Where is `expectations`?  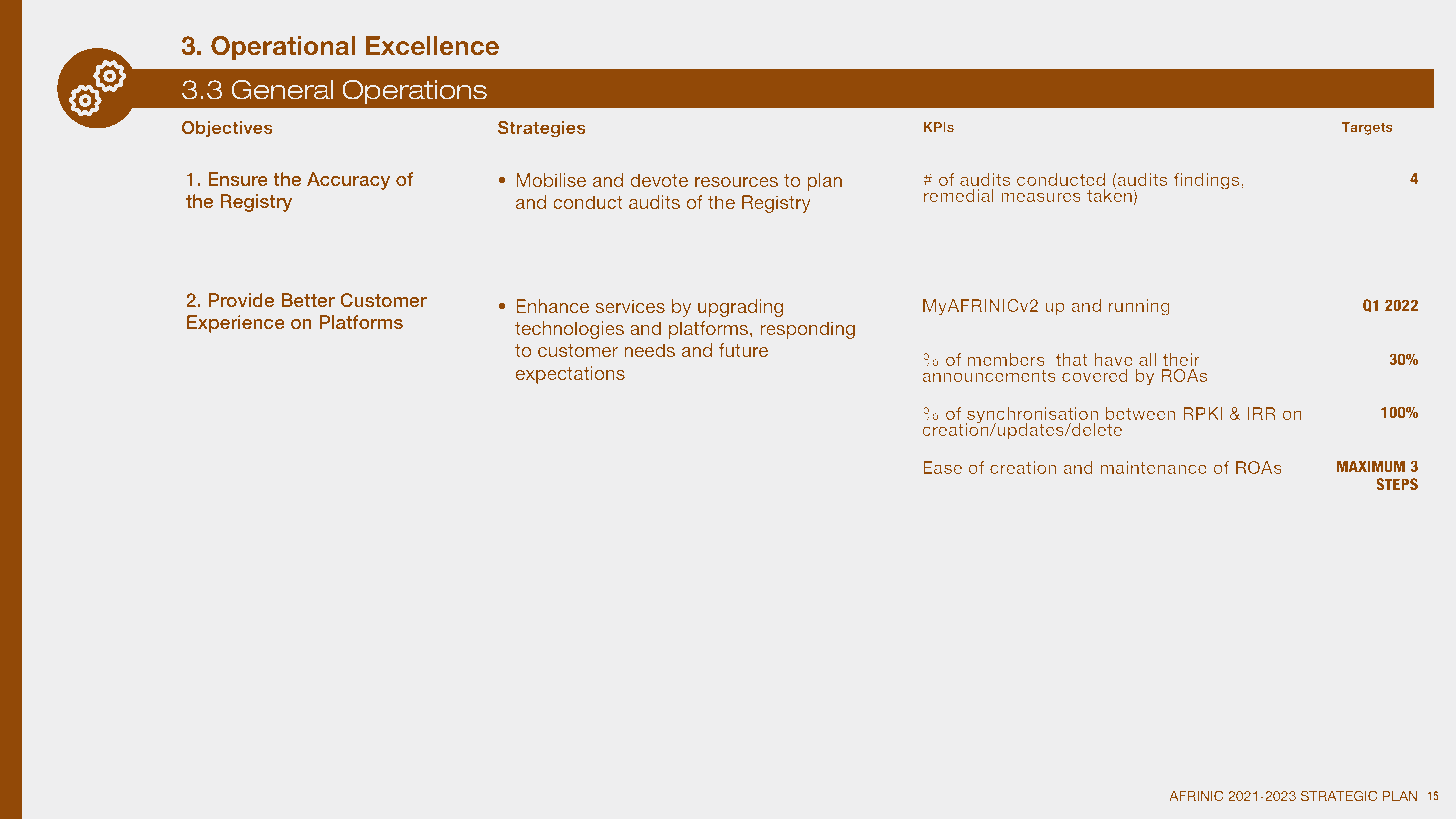 expectations is located at coordinates (570, 375).
